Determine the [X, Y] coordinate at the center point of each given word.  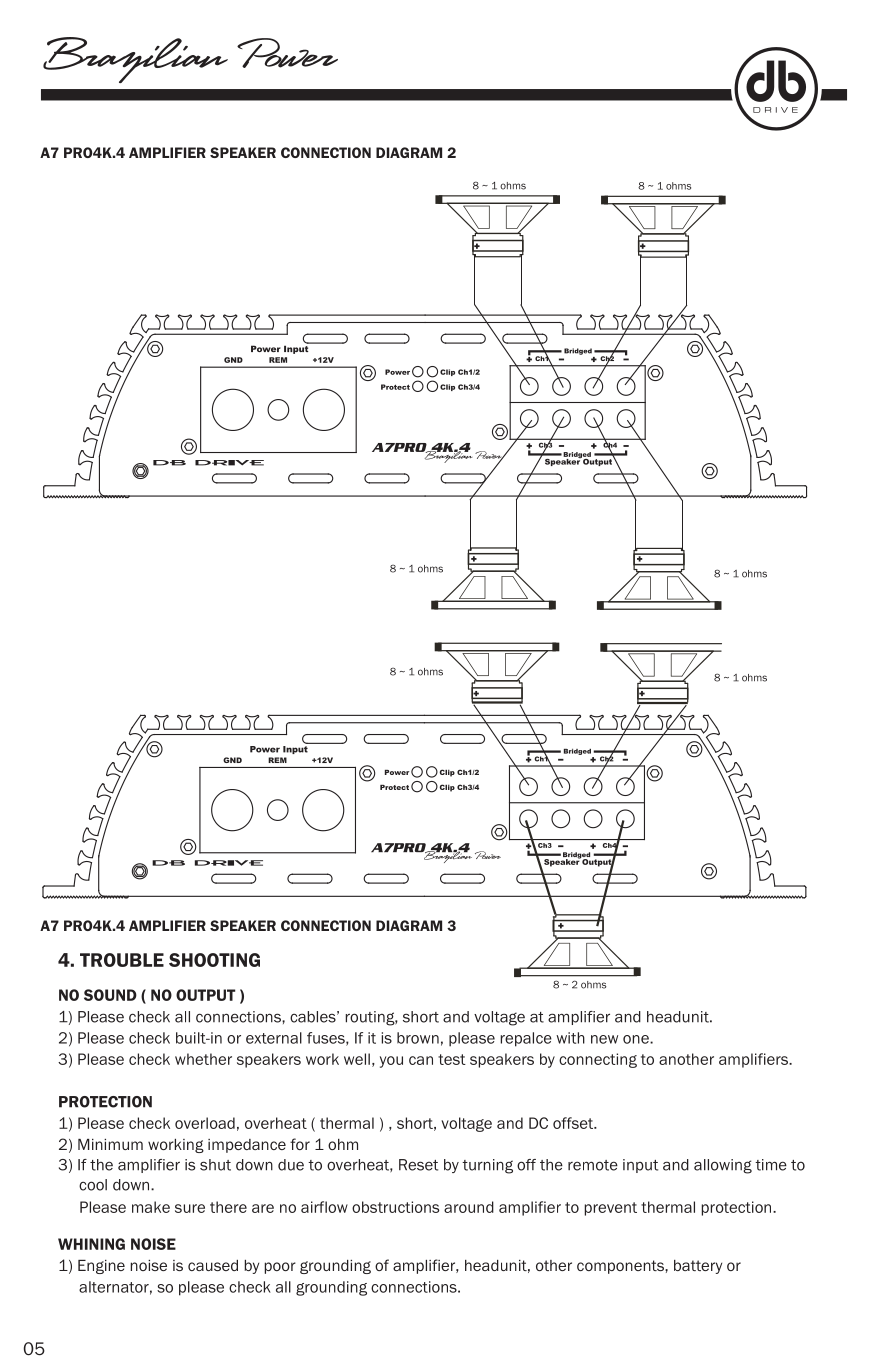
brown [418, 1038]
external [274, 1038]
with [570, 1038]
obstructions [395, 1207]
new [604, 1039]
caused [213, 1265]
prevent [610, 1209]
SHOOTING [214, 960]
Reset [418, 1165]
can [421, 1060]
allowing [723, 1166]
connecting [598, 1060]
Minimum [110, 1144]
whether [203, 1059]
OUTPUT [206, 995]
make [151, 1207]
